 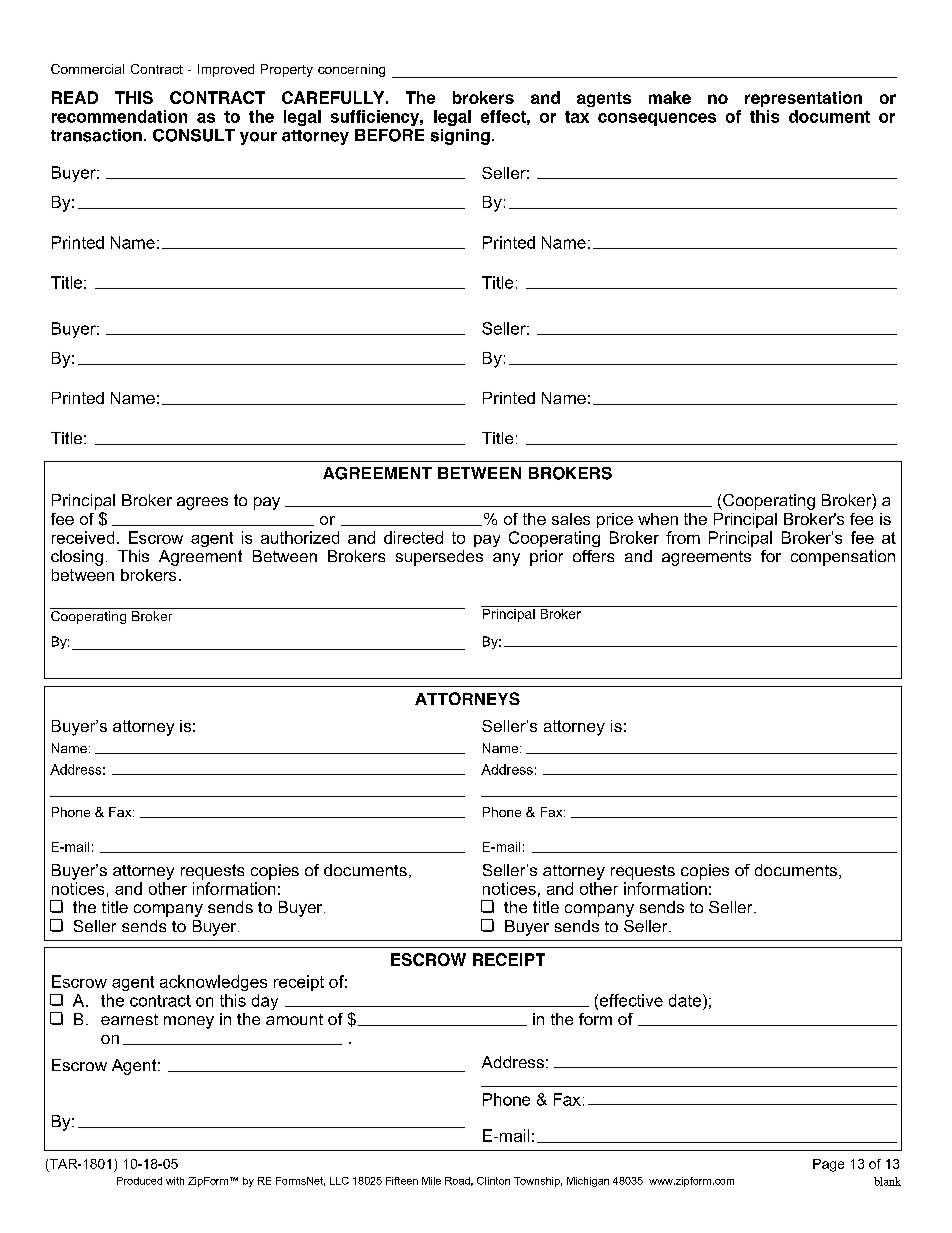 What do you see at coordinates (493, 1181) in the screenshot?
I see `Clinton` at bounding box center [493, 1181].
